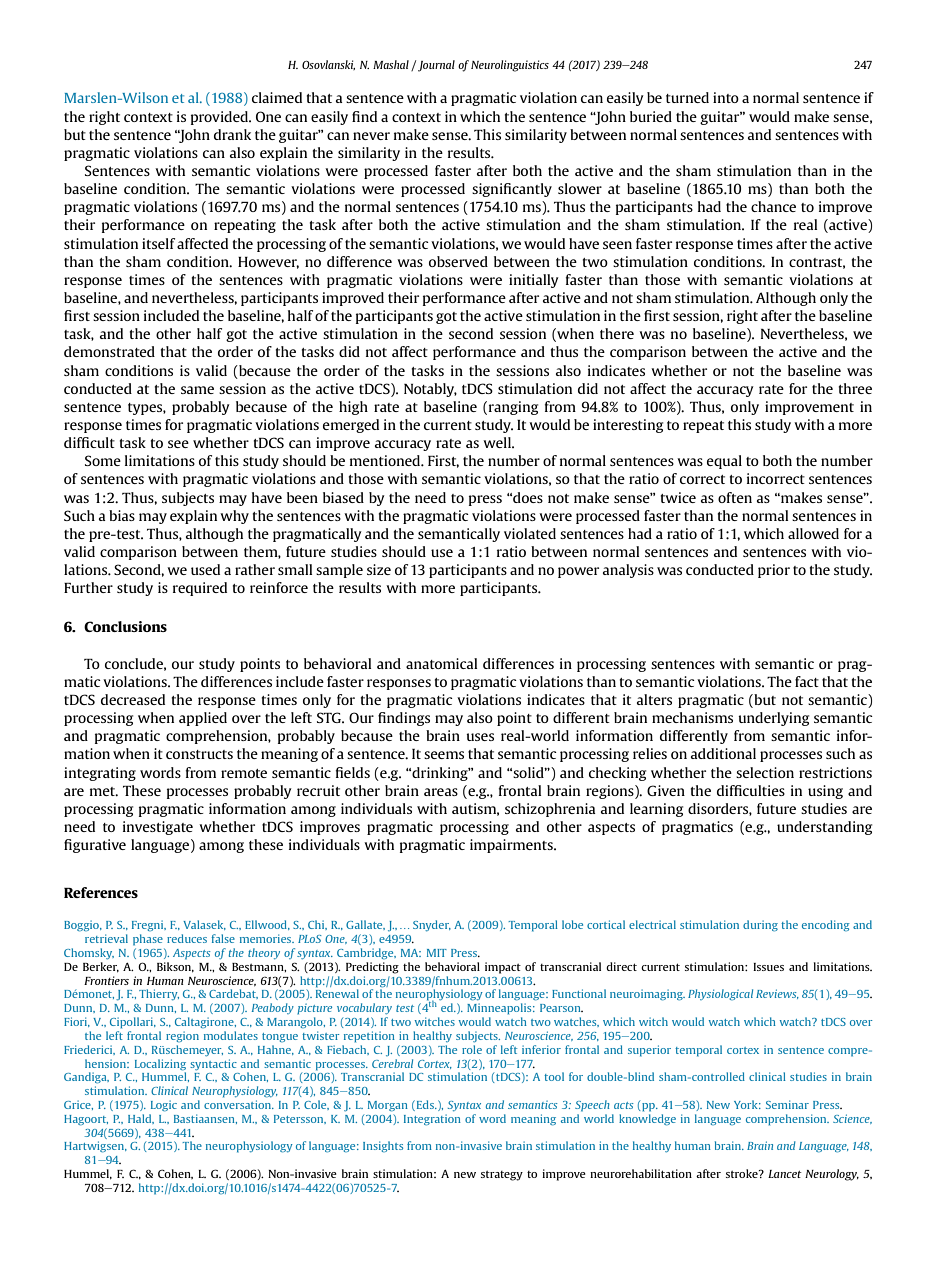 The width and height of the screenshot is (944, 1288). I want to click on stroke, so click(743, 1173).
